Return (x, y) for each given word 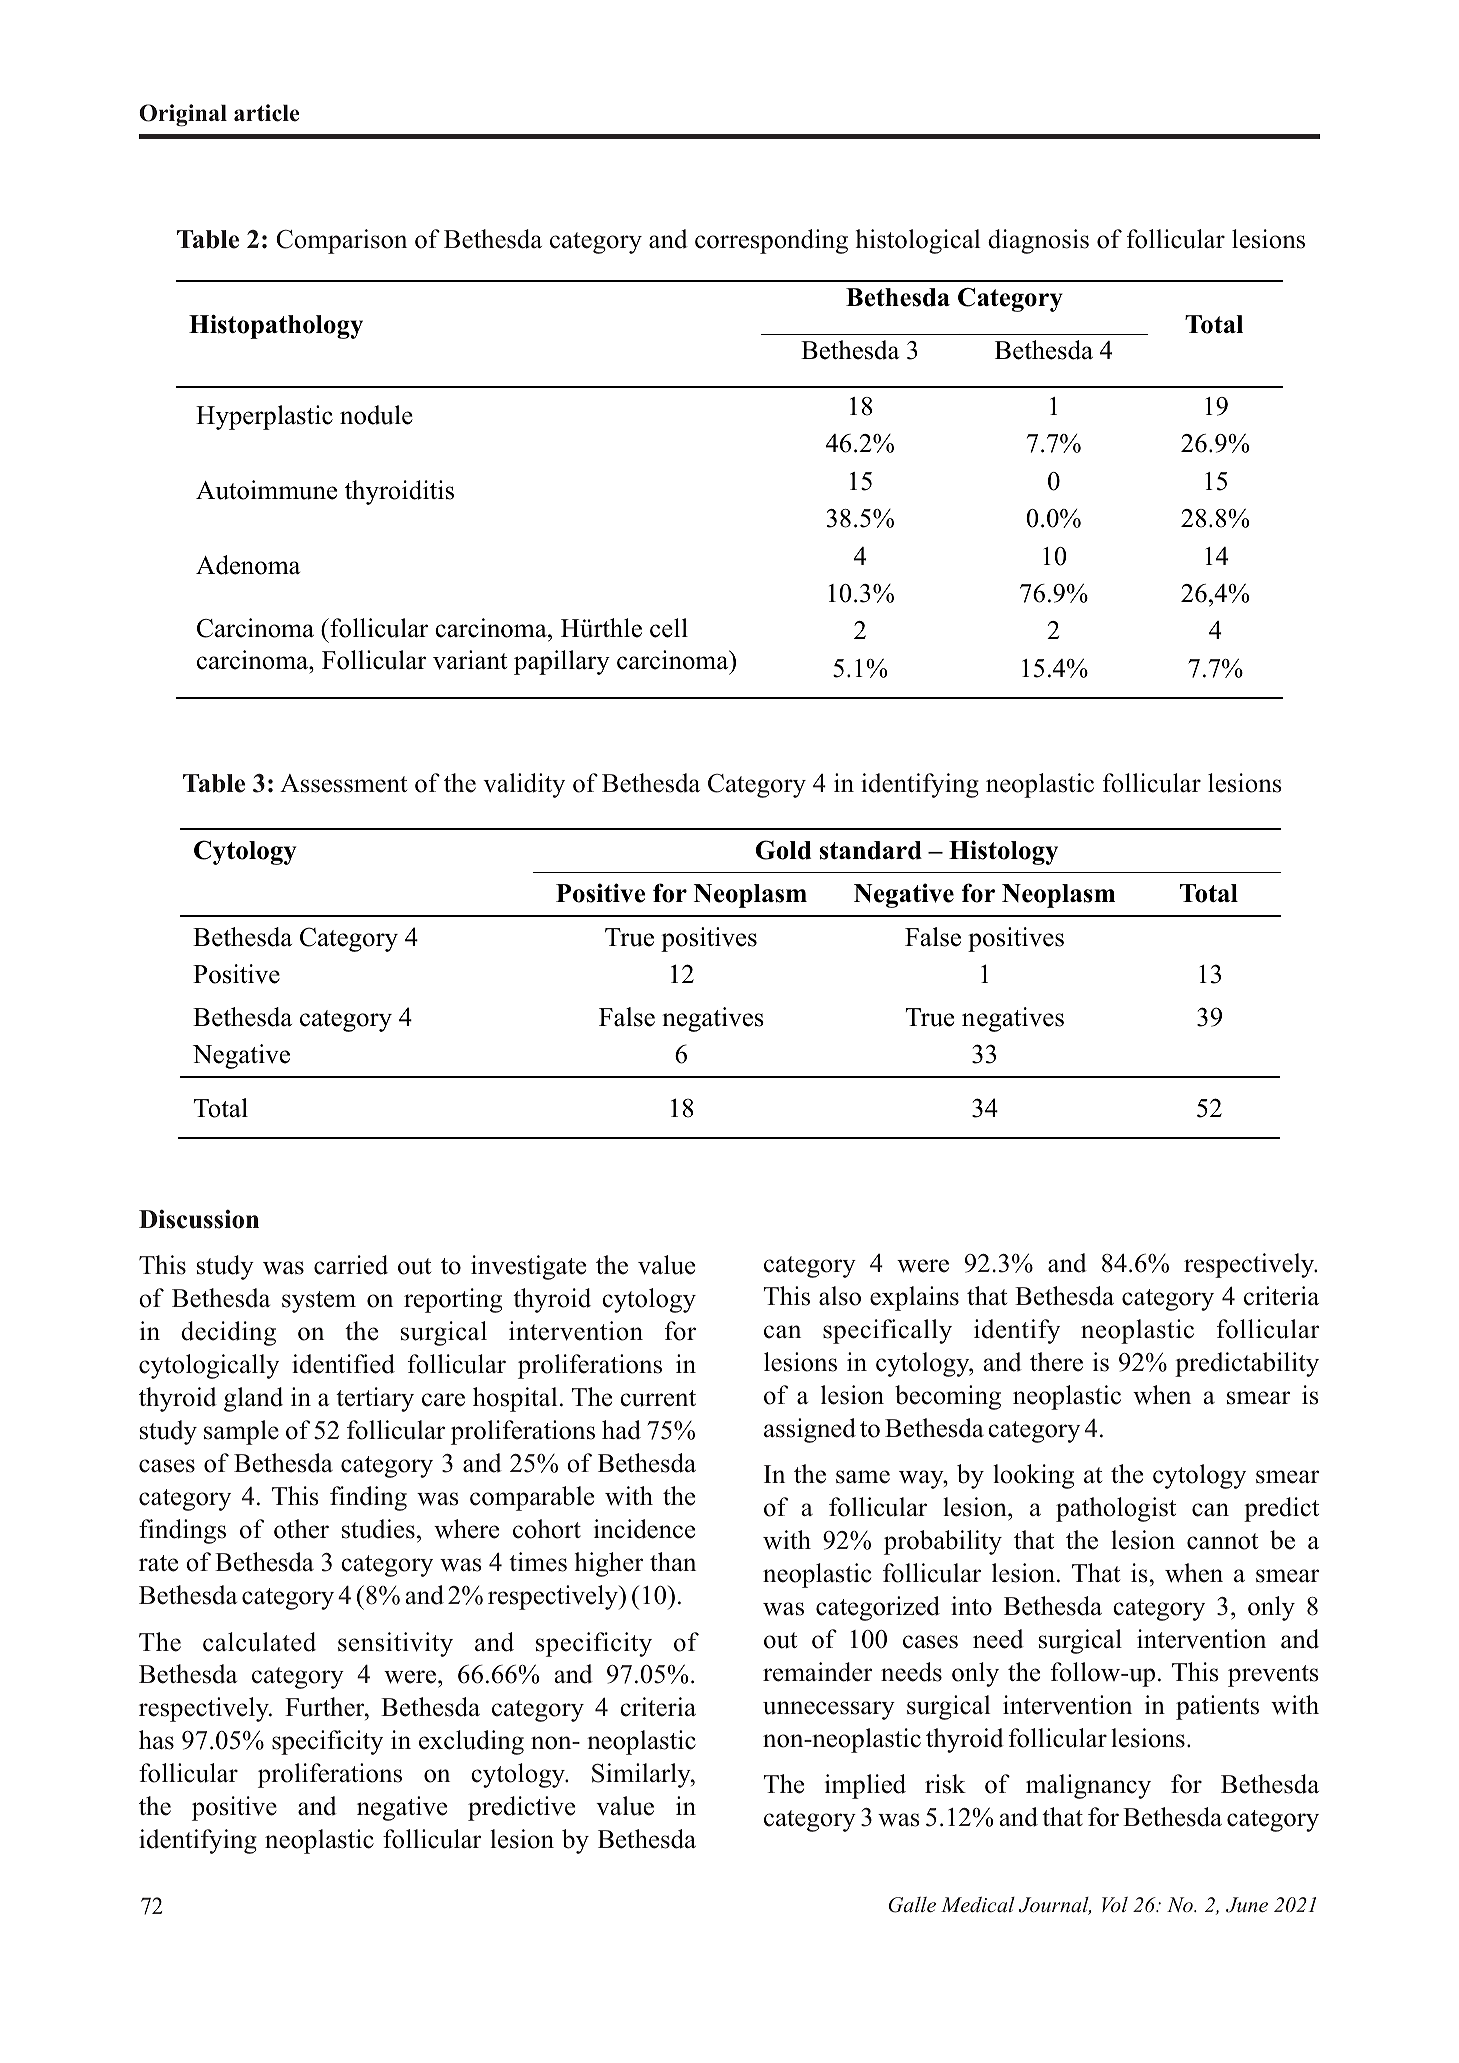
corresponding (771, 241)
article (267, 113)
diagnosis (1038, 241)
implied (865, 1786)
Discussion (199, 1219)
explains (914, 1298)
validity (524, 785)
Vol (1115, 1904)
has (156, 1740)
